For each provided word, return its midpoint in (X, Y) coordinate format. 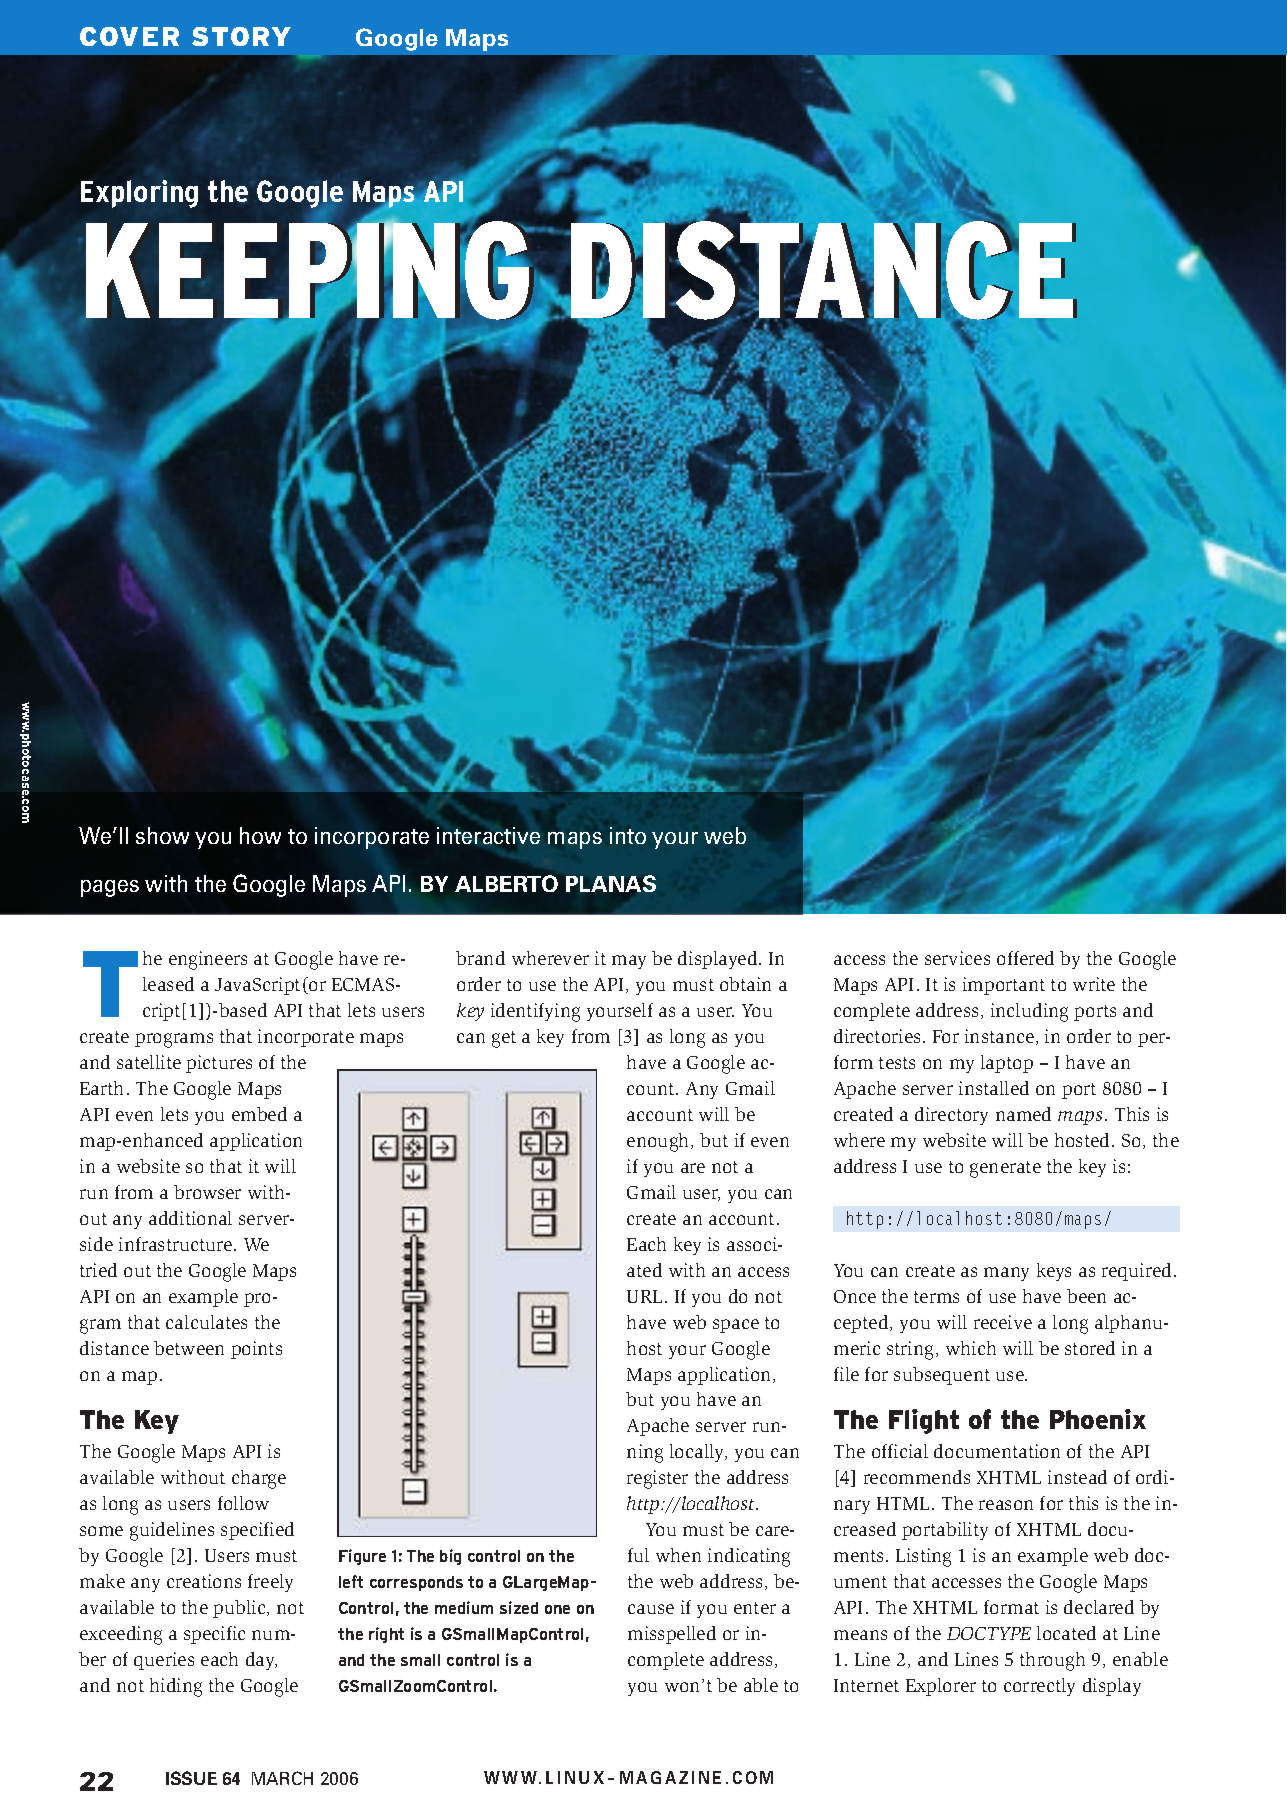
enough (659, 1142)
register (657, 1479)
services (957, 958)
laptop (1007, 1064)
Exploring (139, 194)
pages (110, 888)
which (971, 1348)
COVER (129, 36)
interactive (488, 835)
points (256, 1350)
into (628, 835)
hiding (176, 1687)
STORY (241, 36)
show (162, 835)
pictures (219, 1064)
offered (1025, 958)
